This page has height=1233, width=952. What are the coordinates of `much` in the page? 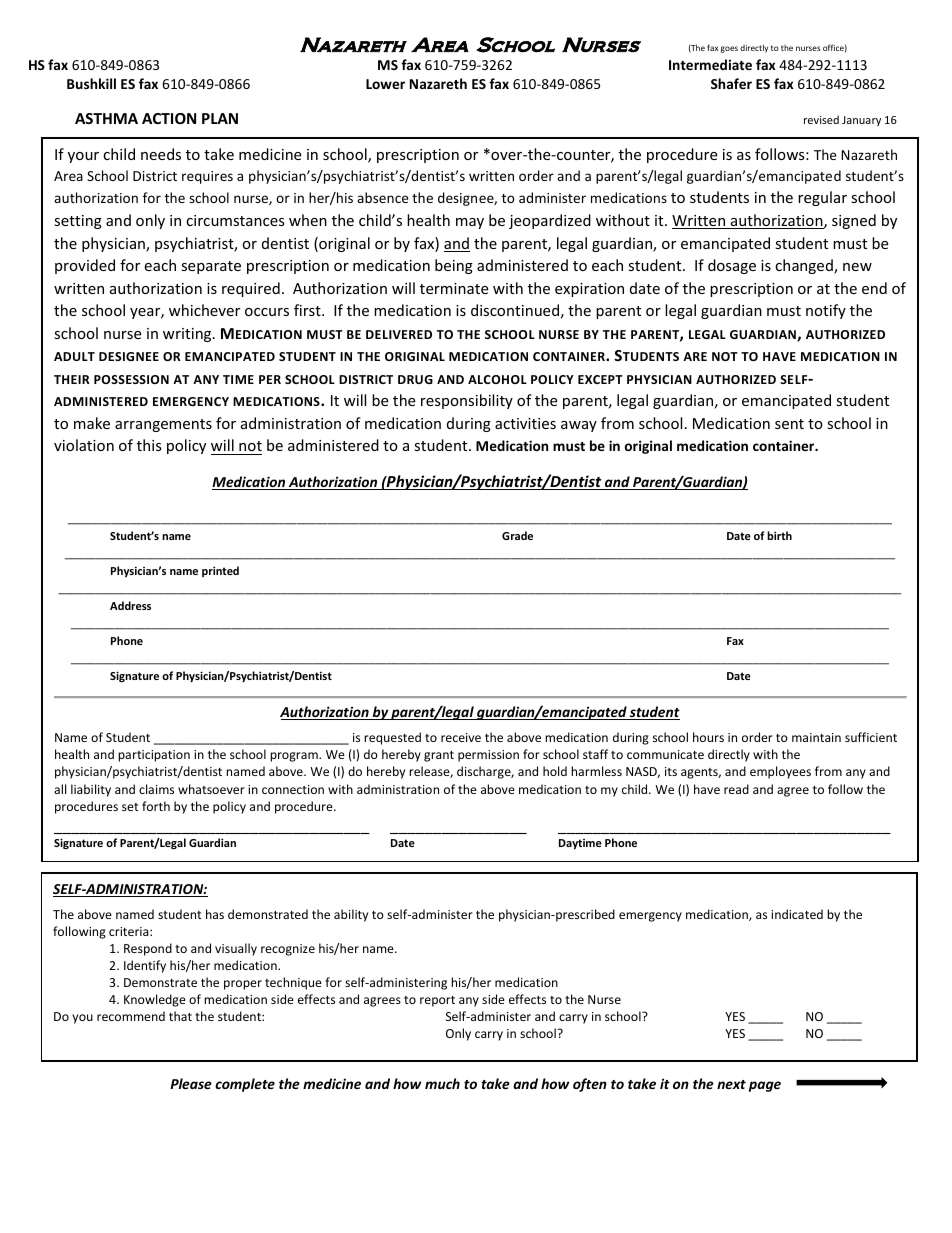 It's located at (442, 1083).
